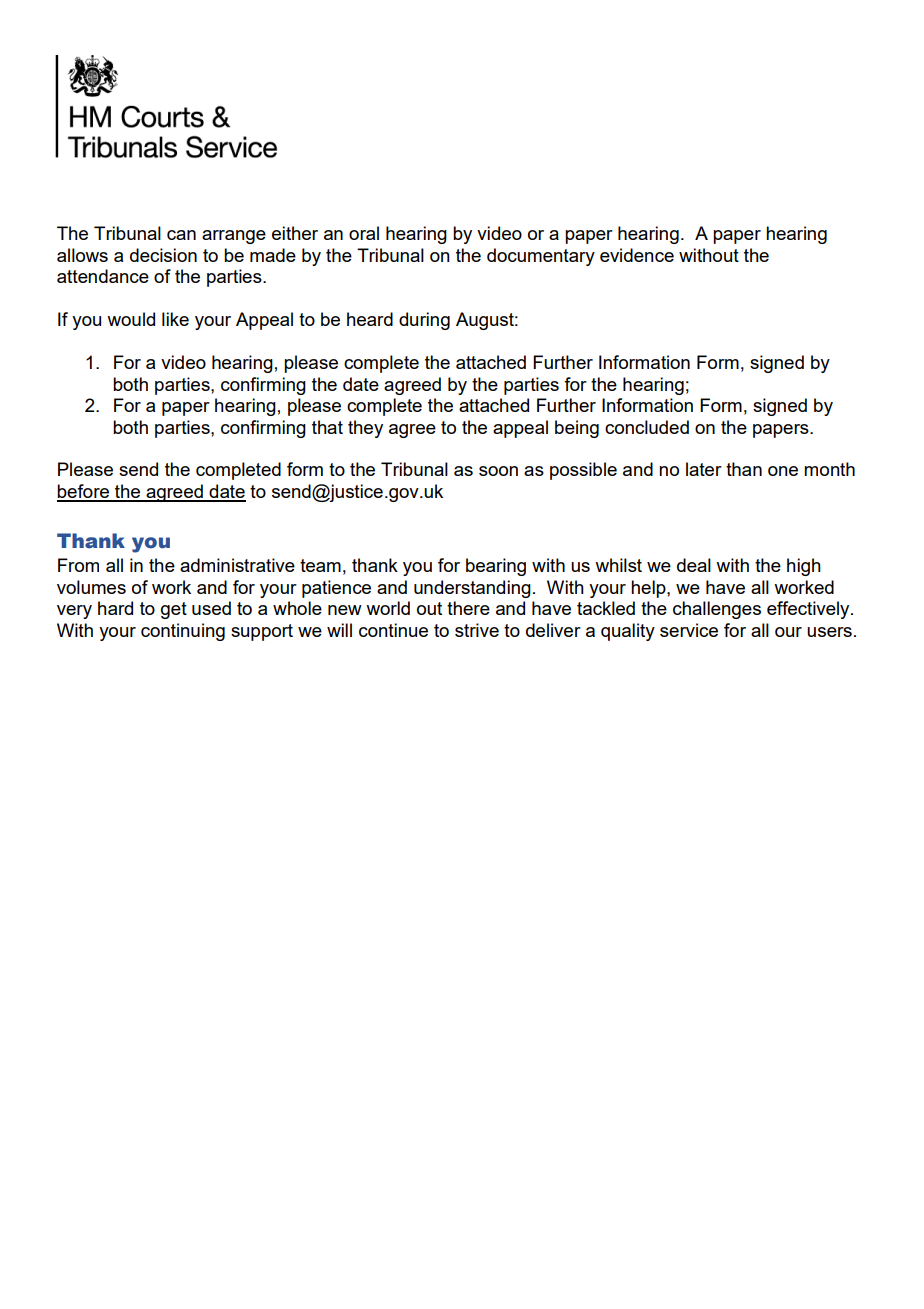 The height and width of the document is (1309, 924). I want to click on they, so click(365, 429).
